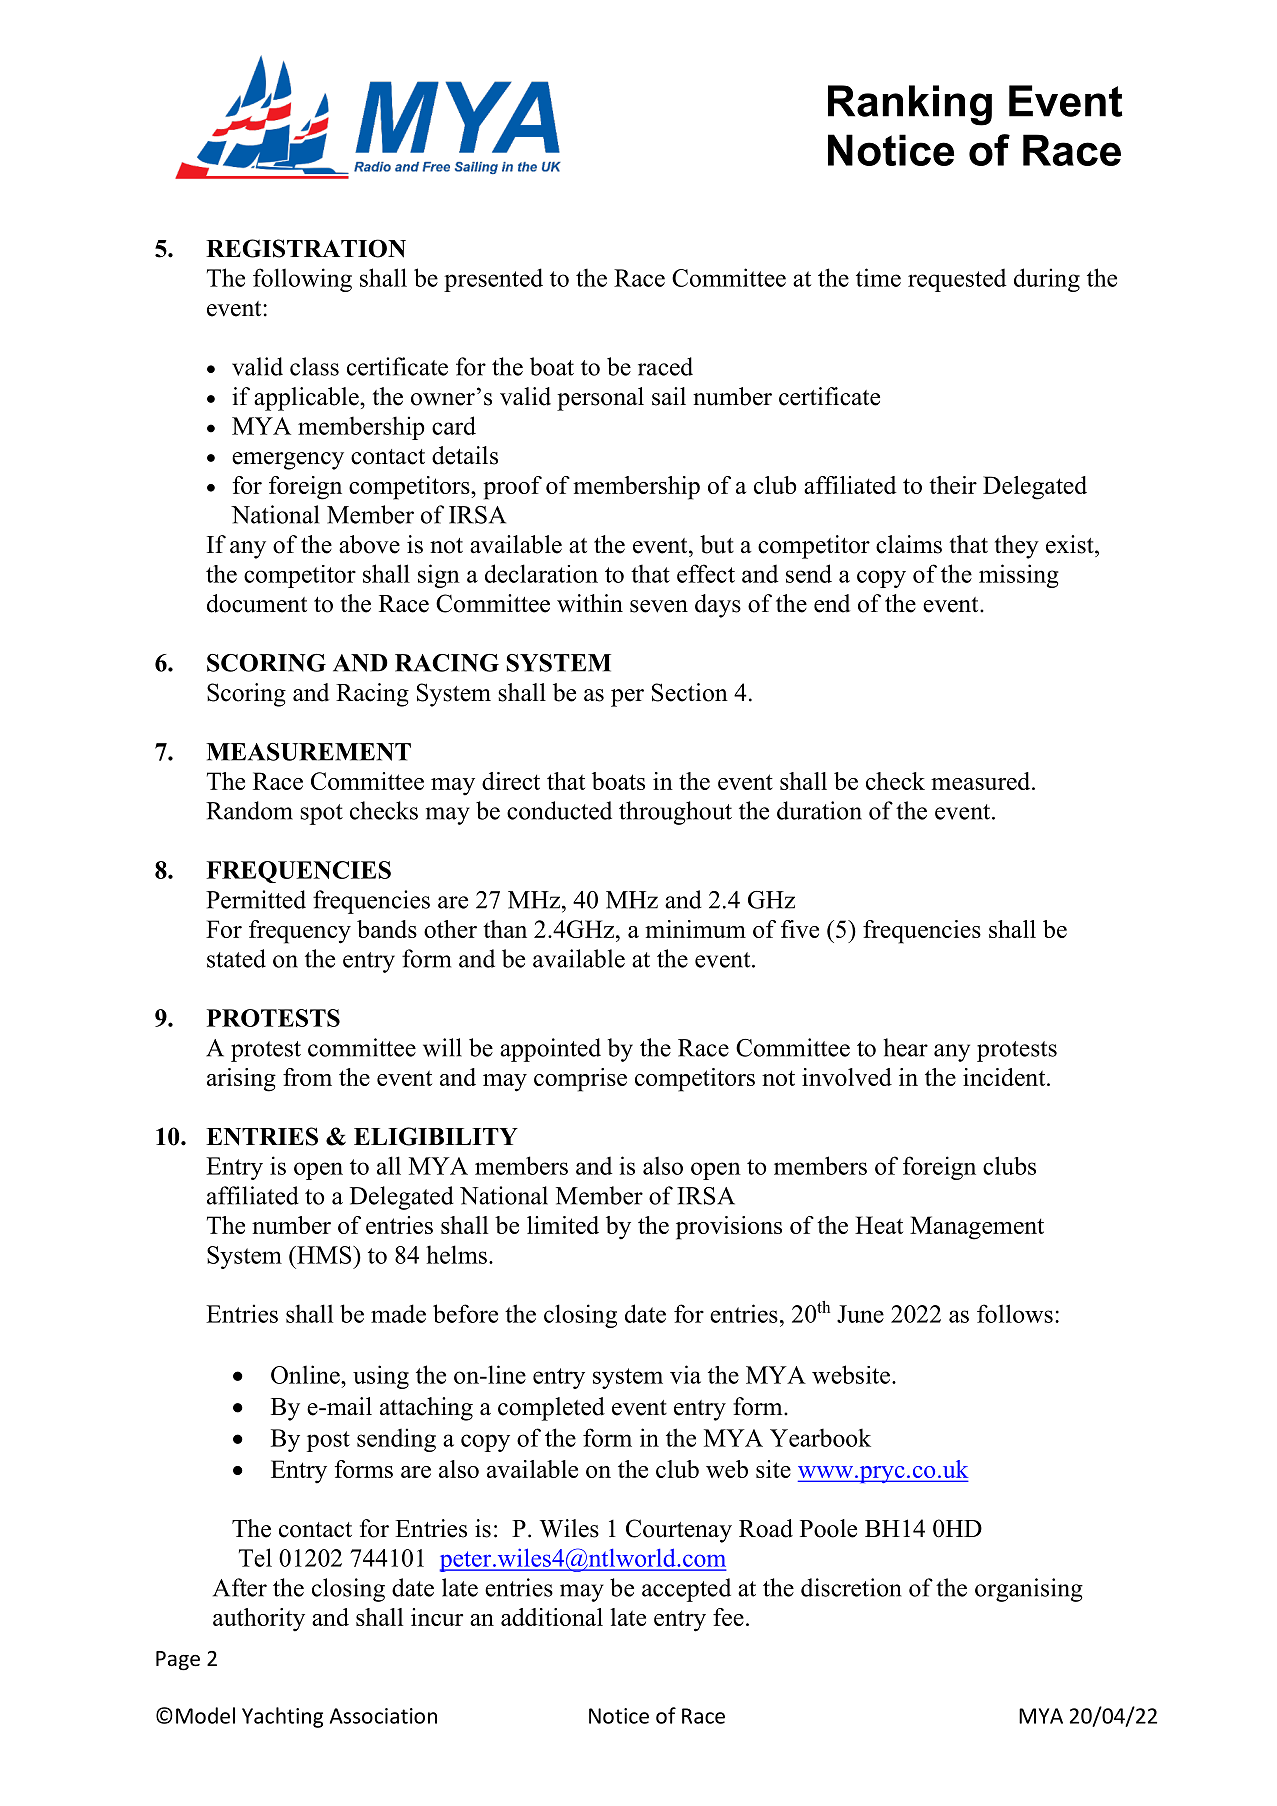 The width and height of the screenshot is (1277, 1806). I want to click on limited, so click(563, 1225).
